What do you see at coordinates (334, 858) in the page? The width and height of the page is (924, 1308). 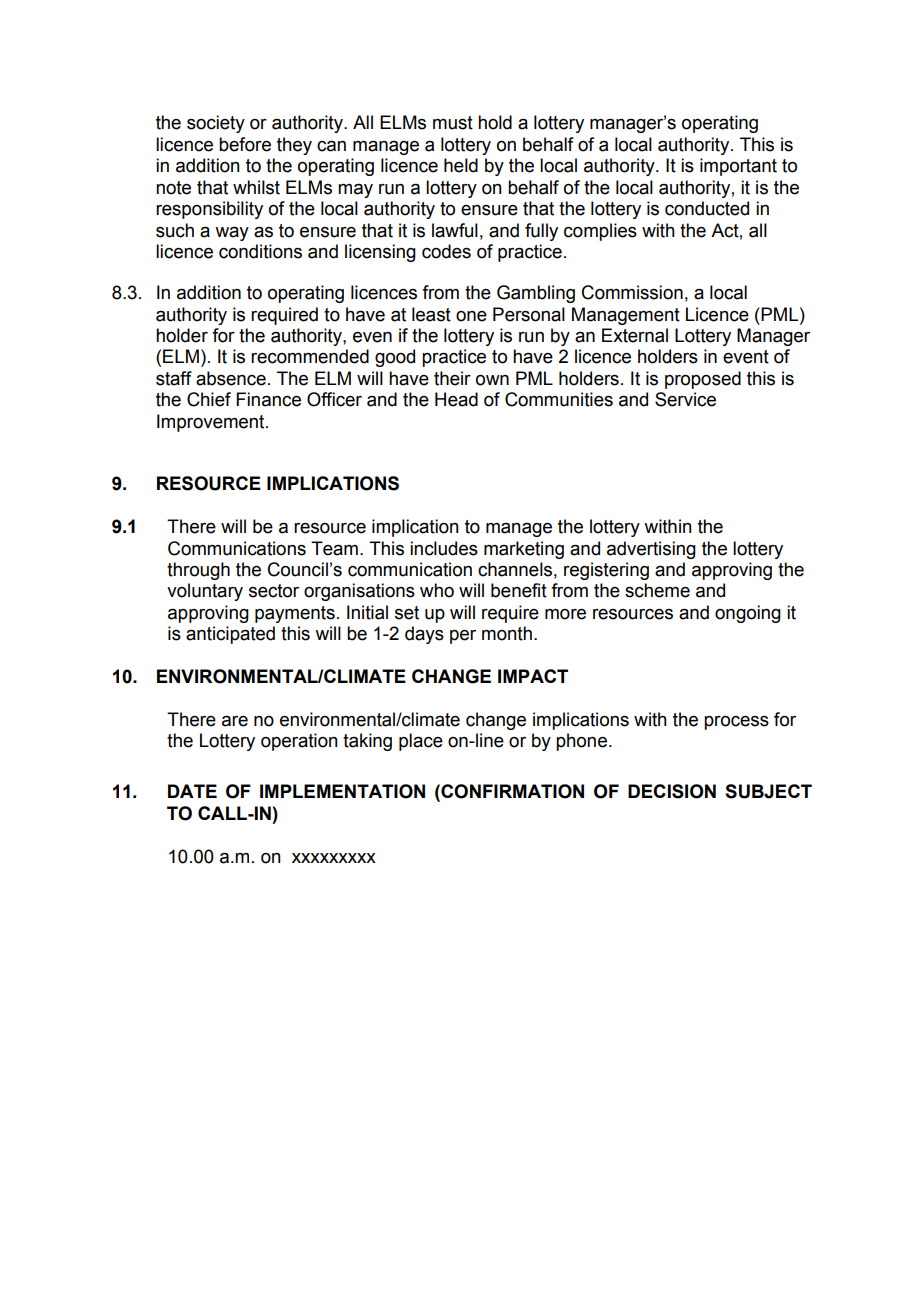 I see `xxxxxxxxx` at bounding box center [334, 858].
